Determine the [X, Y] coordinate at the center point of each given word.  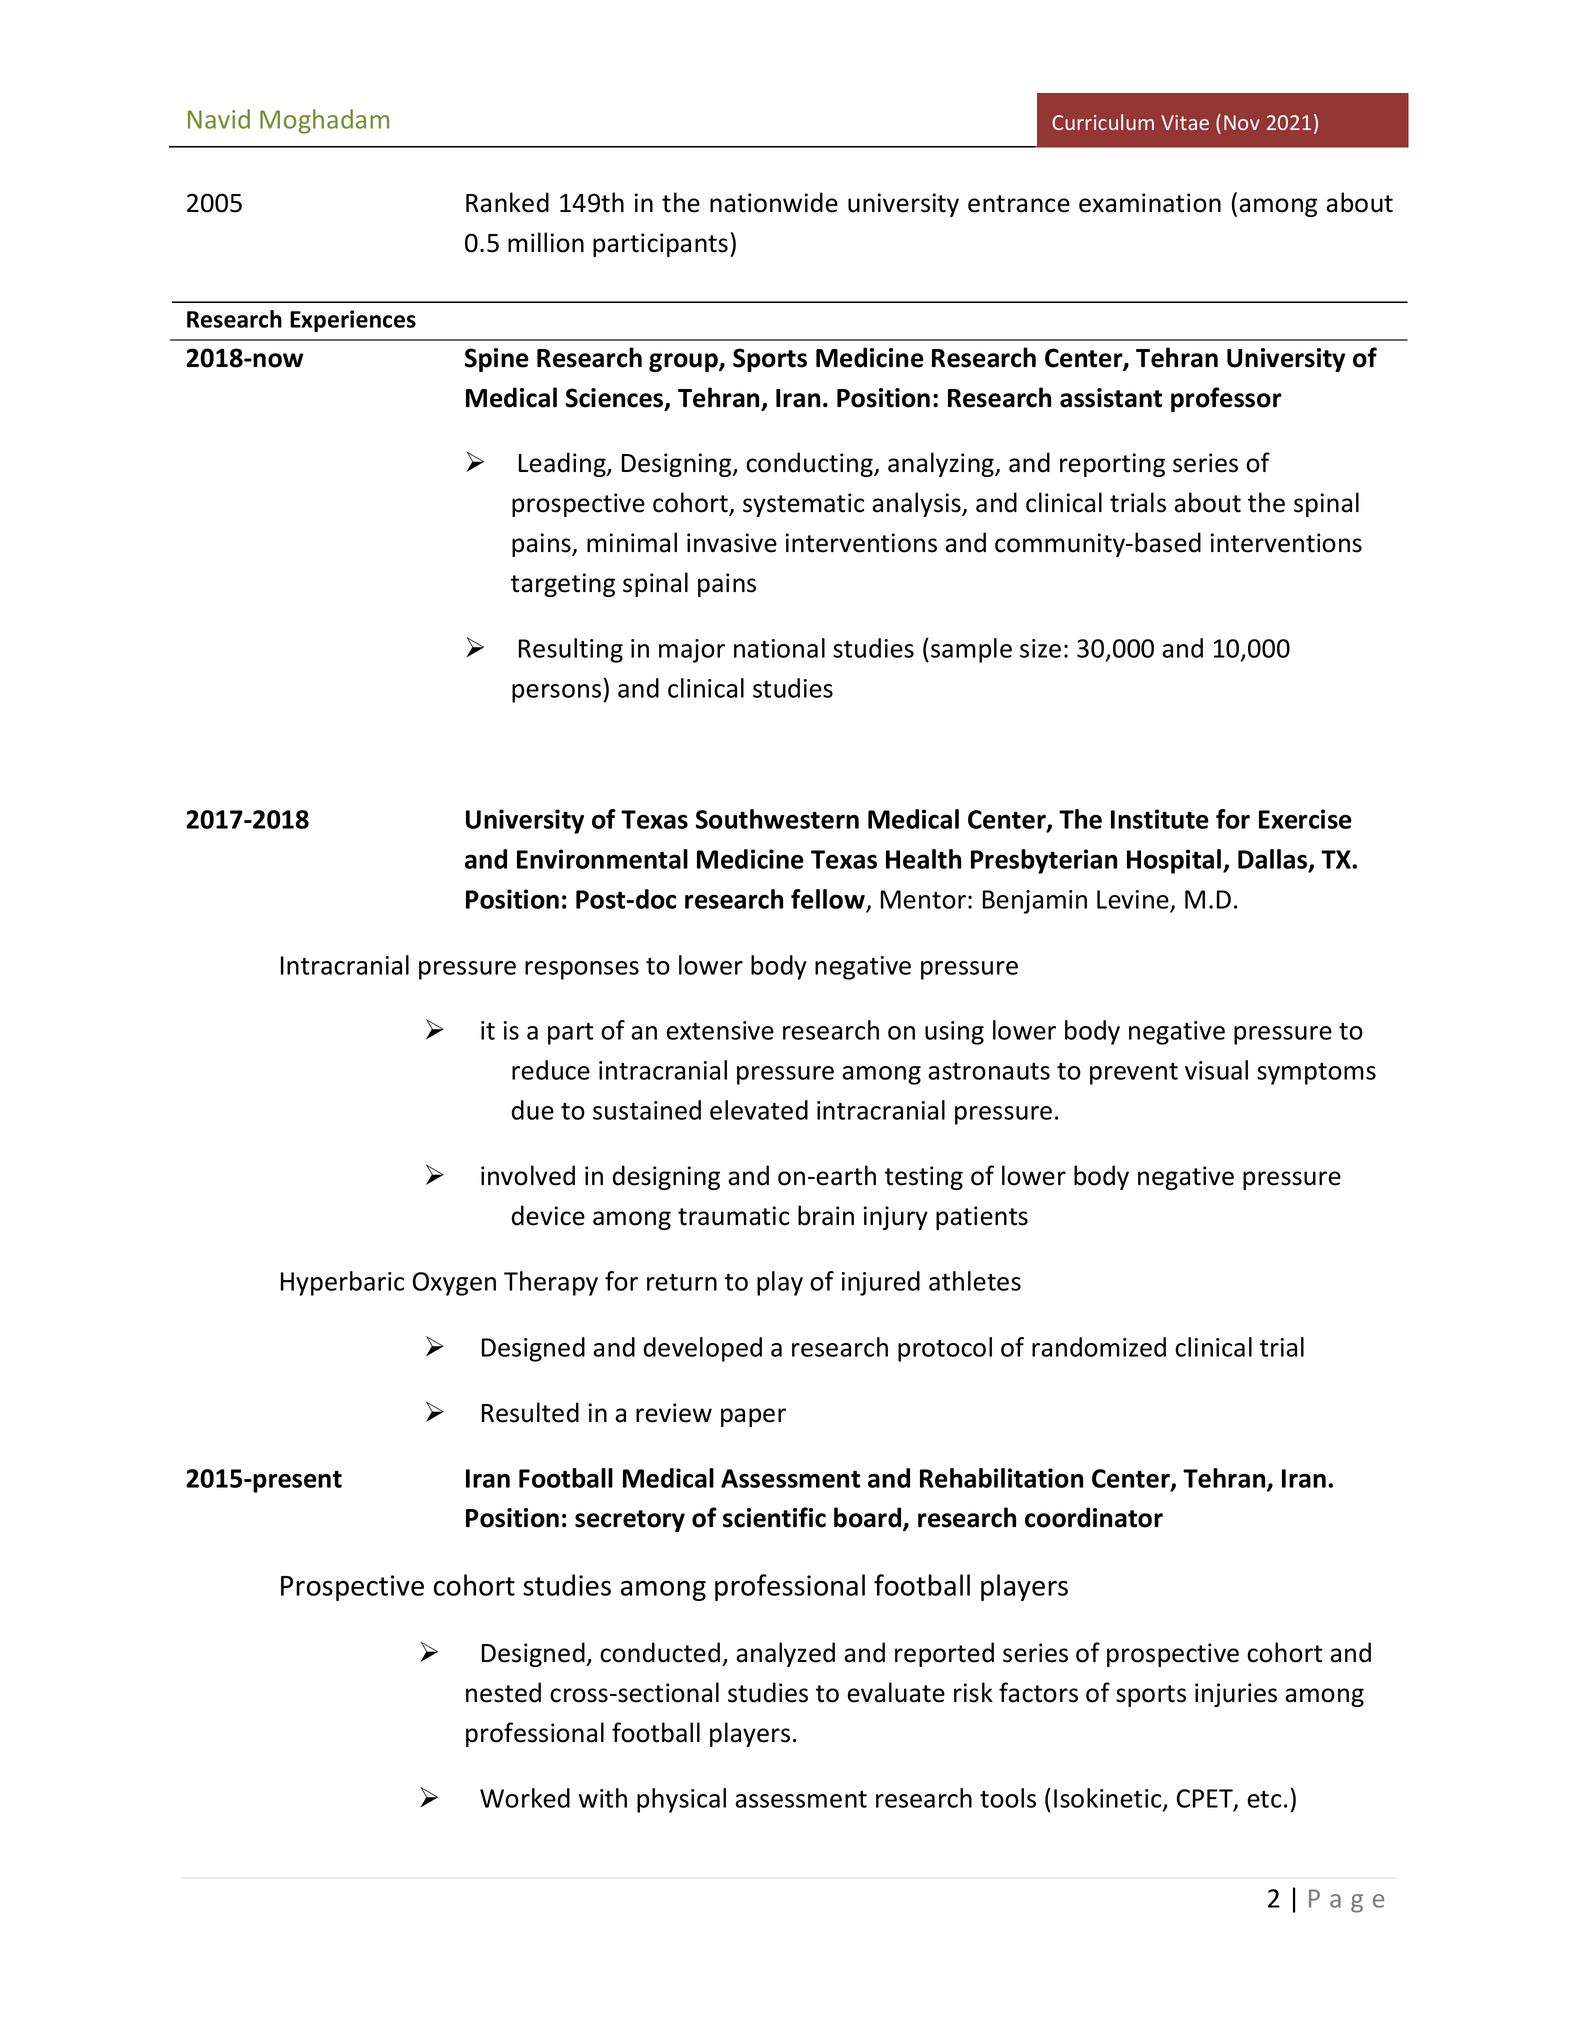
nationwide [774, 202]
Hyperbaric [342, 1283]
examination [1150, 203]
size [1040, 648]
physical [681, 1800]
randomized [1099, 1347]
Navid [219, 119]
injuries [1236, 1695]
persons [556, 693]
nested [503, 1692]
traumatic [733, 1216]
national [779, 648]
